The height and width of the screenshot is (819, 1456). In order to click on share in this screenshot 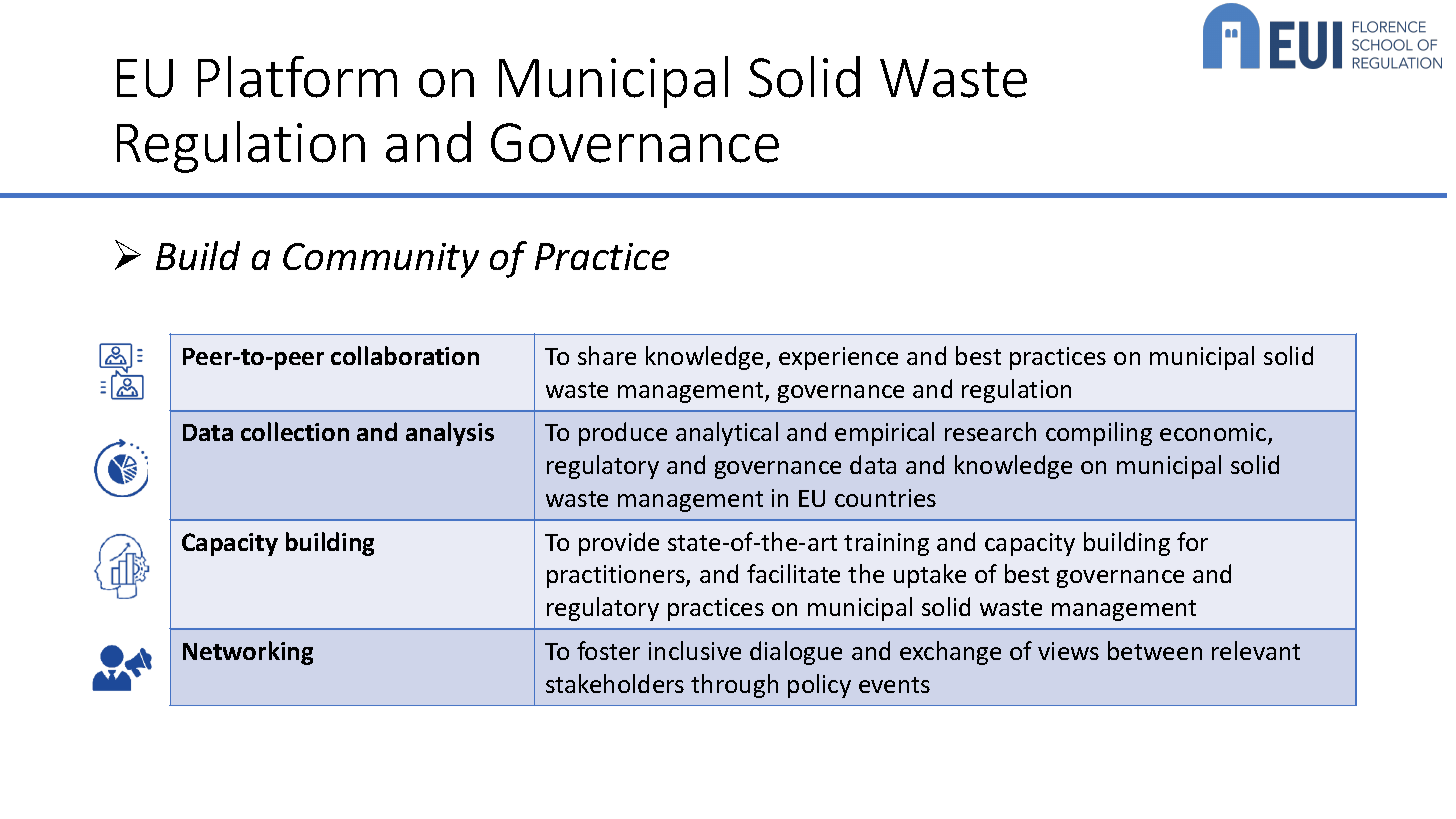, I will do `click(607, 355)`.
